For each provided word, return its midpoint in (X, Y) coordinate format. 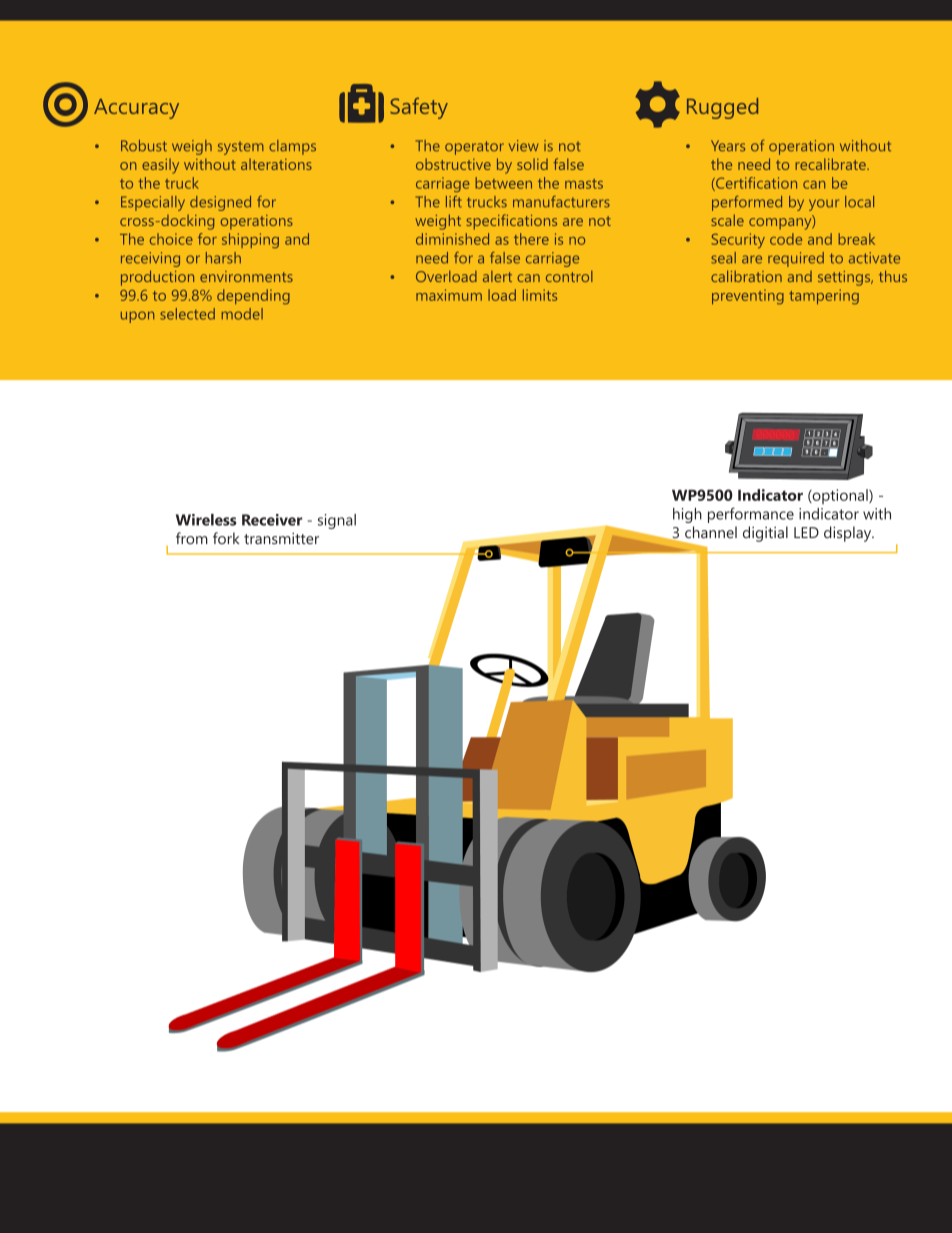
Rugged (722, 108)
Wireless (206, 520)
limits (540, 295)
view (523, 146)
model (242, 314)
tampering (824, 297)
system (241, 148)
